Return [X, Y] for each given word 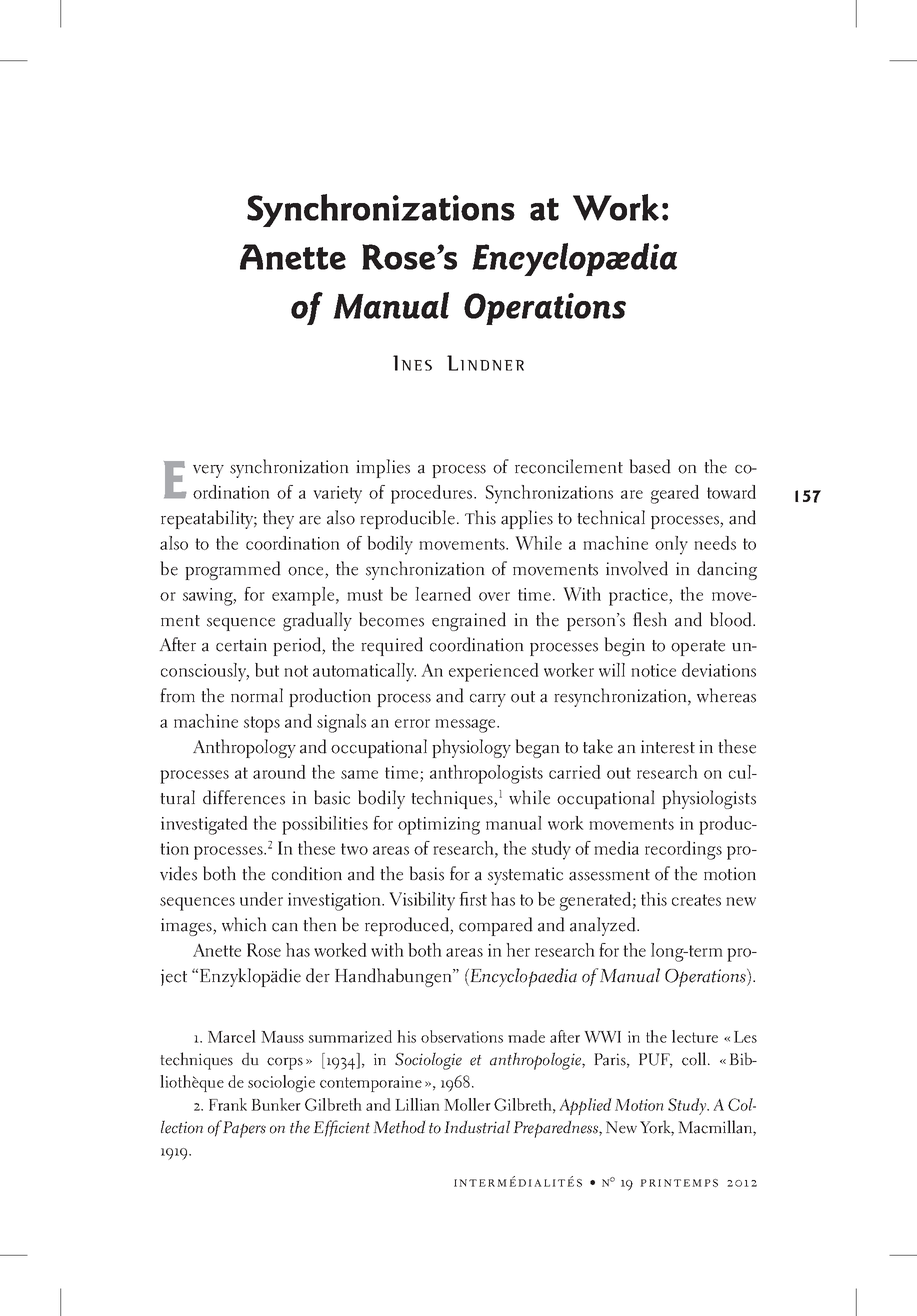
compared [496, 926]
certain [241, 645]
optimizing [439, 826]
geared [675, 494]
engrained [469, 621]
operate [698, 648]
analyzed [604, 926]
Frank [228, 1104]
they [278, 519]
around [279, 772]
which [244, 924]
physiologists [709, 799]
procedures [433, 494]
